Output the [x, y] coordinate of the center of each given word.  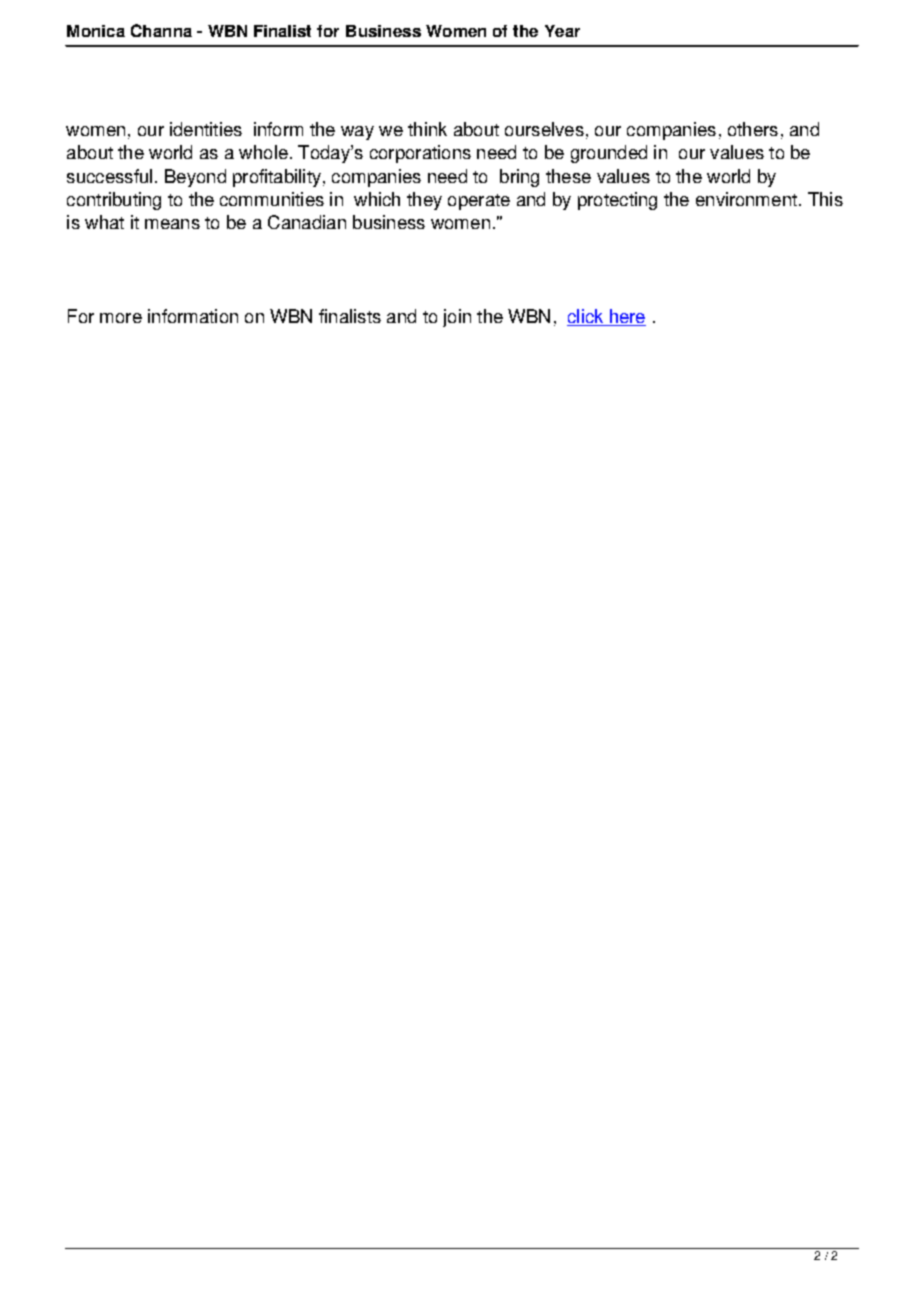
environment [746, 199]
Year [562, 31]
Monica [96, 31]
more [121, 318]
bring [519, 178]
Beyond [195, 178]
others [753, 129]
